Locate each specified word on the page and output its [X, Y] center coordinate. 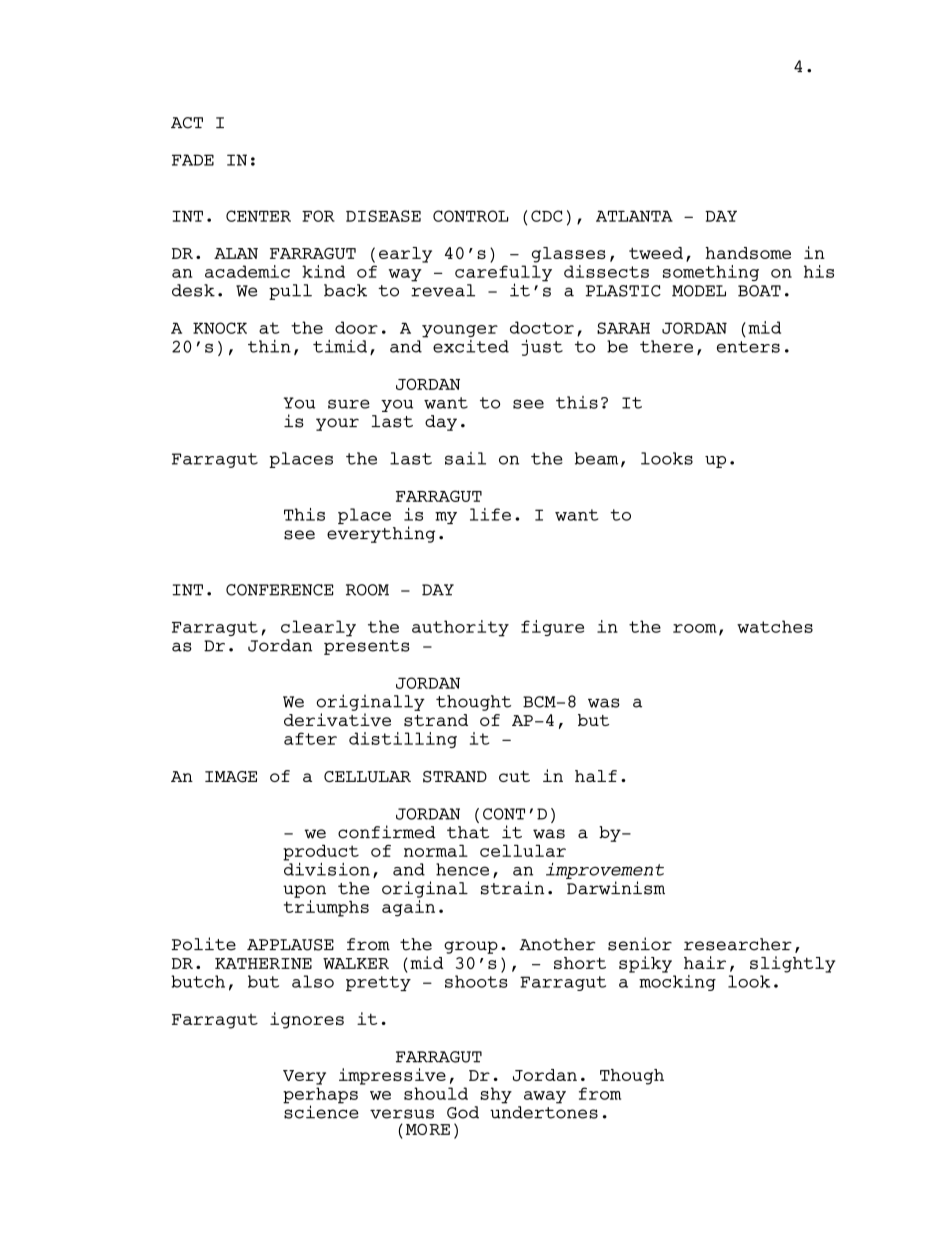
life [490, 514]
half [596, 776]
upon [304, 891]
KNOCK [220, 328]
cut [514, 776]
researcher [738, 944]
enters [748, 347]
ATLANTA [634, 216]
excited [471, 346]
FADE [193, 160]
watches [775, 626]
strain [513, 888]
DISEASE [383, 216]
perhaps [320, 1096]
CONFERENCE [279, 590]
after [310, 738]
